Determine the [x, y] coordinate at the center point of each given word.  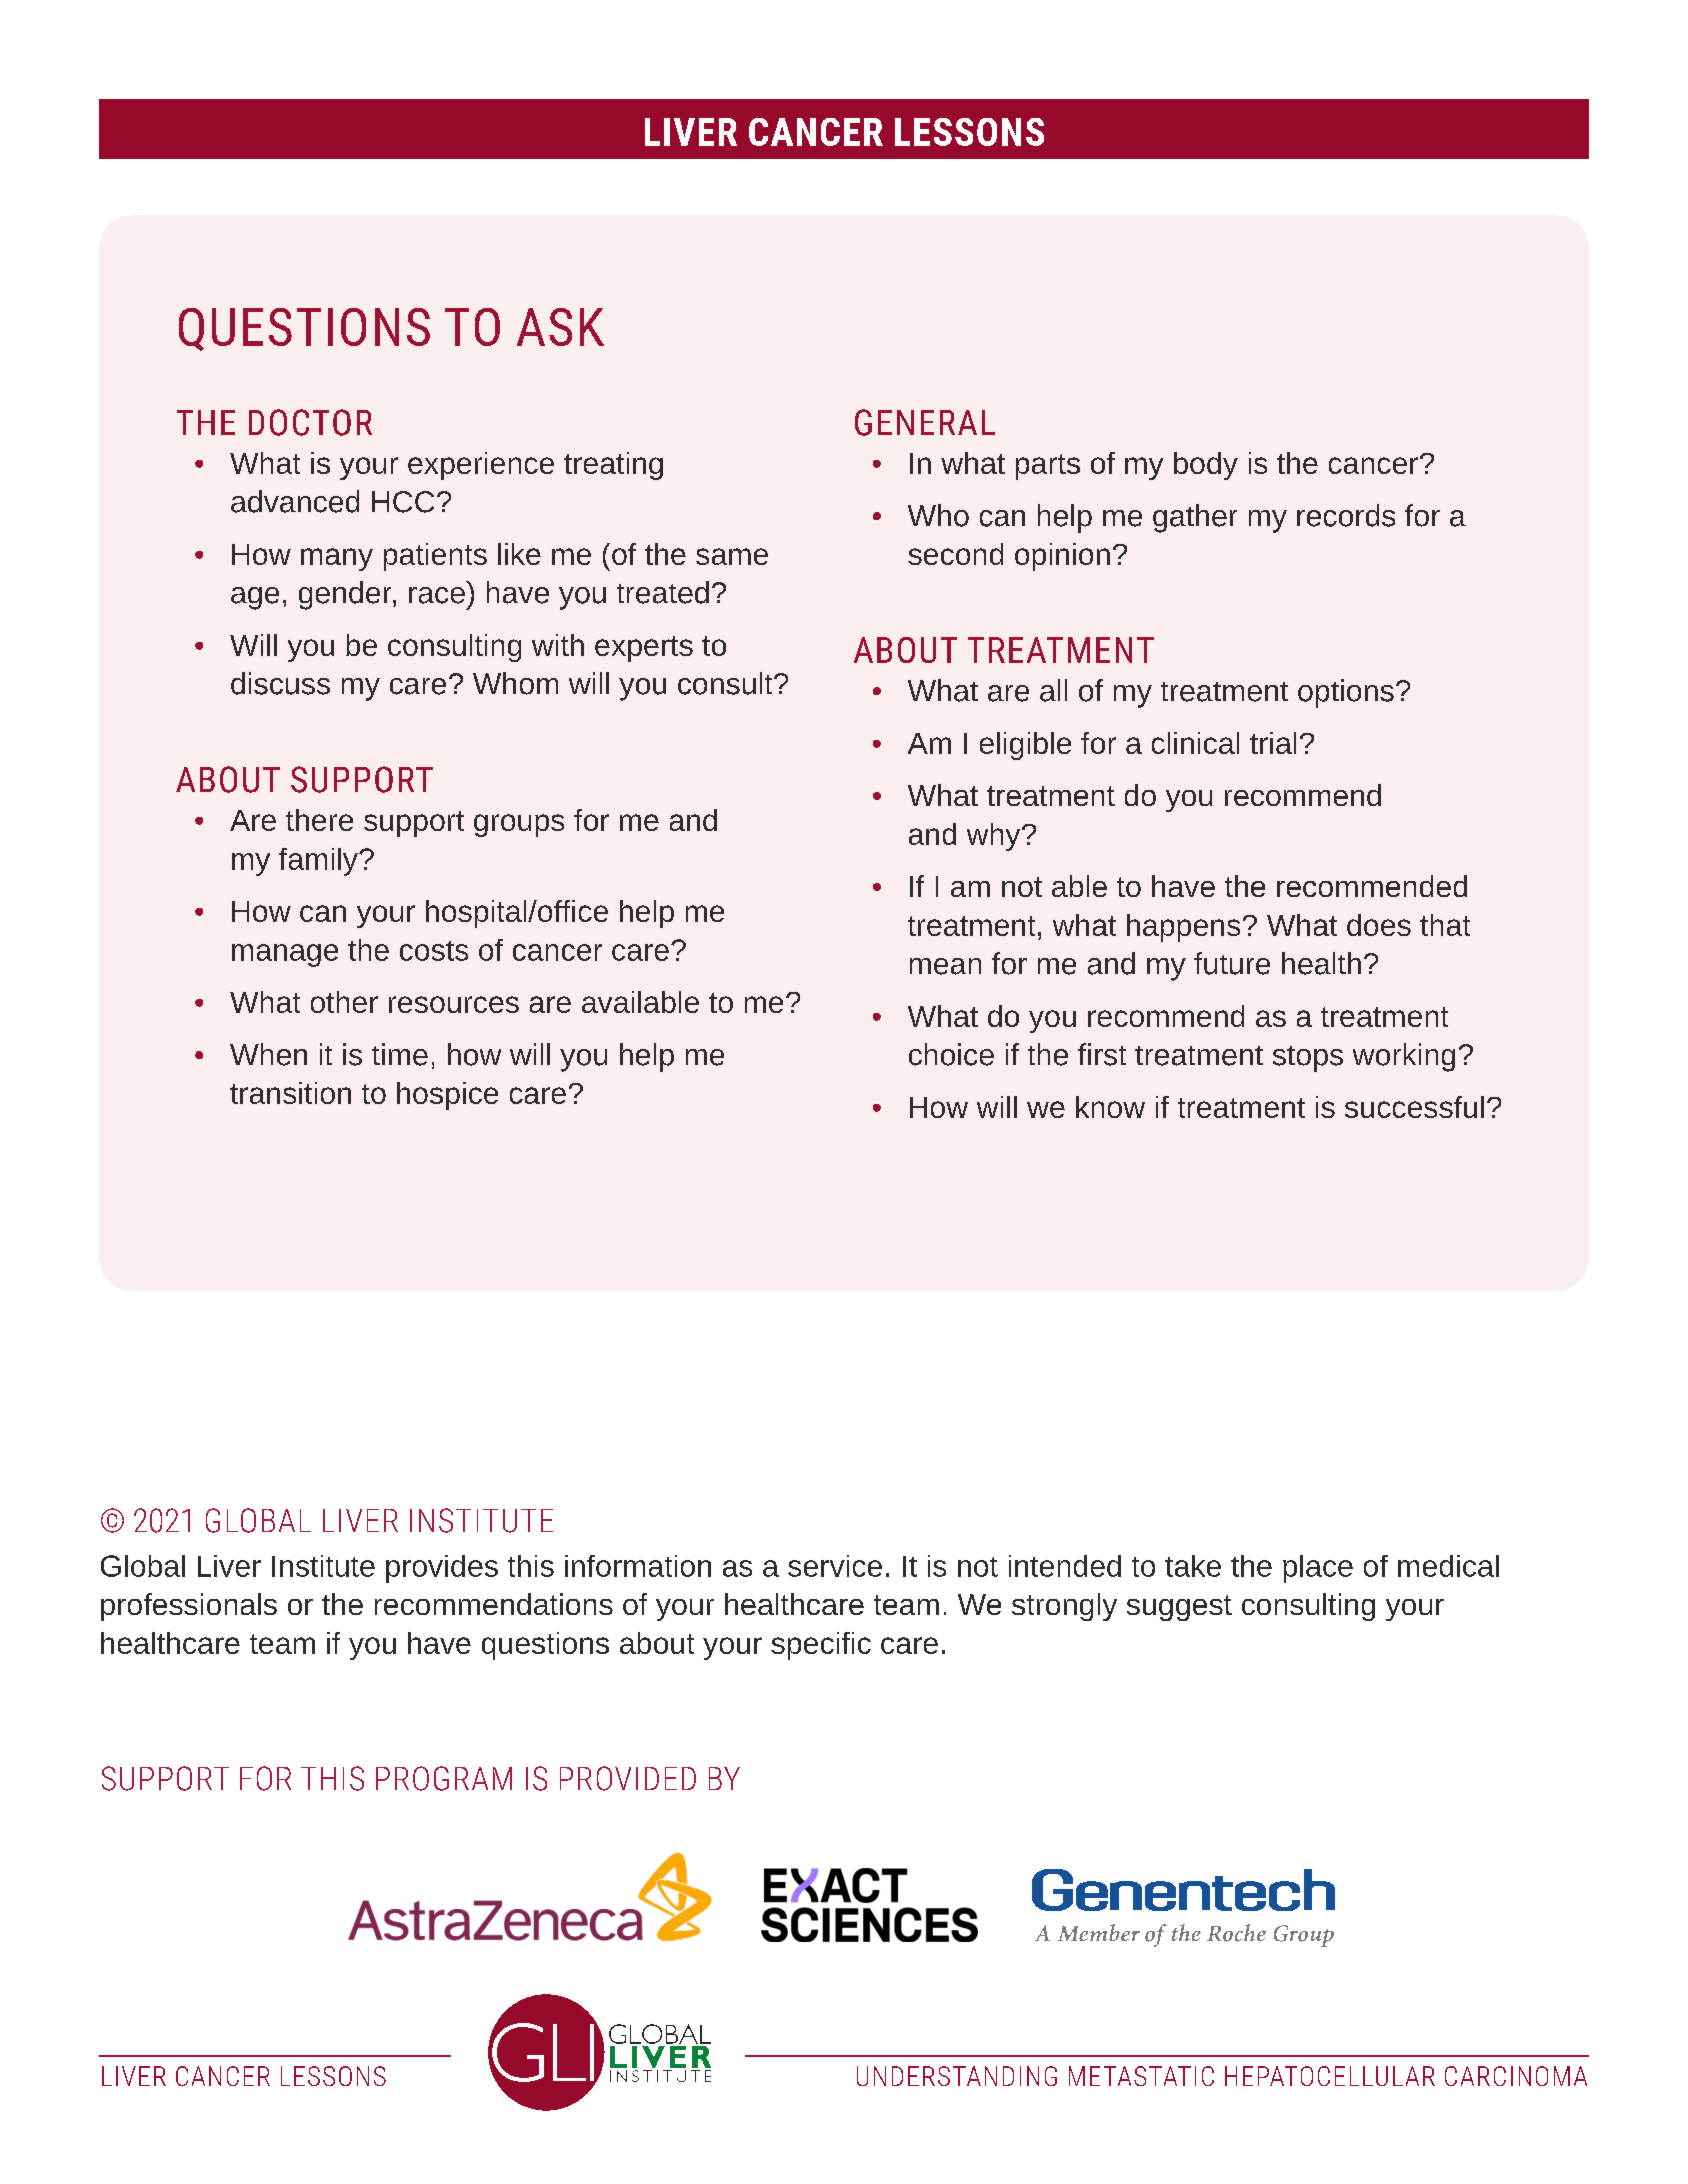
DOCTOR [310, 422]
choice [951, 1054]
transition [290, 1093]
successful [1414, 1107]
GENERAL [925, 422]
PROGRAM [444, 1778]
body [1206, 466]
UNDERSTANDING [957, 2076]
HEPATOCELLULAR [1330, 2076]
